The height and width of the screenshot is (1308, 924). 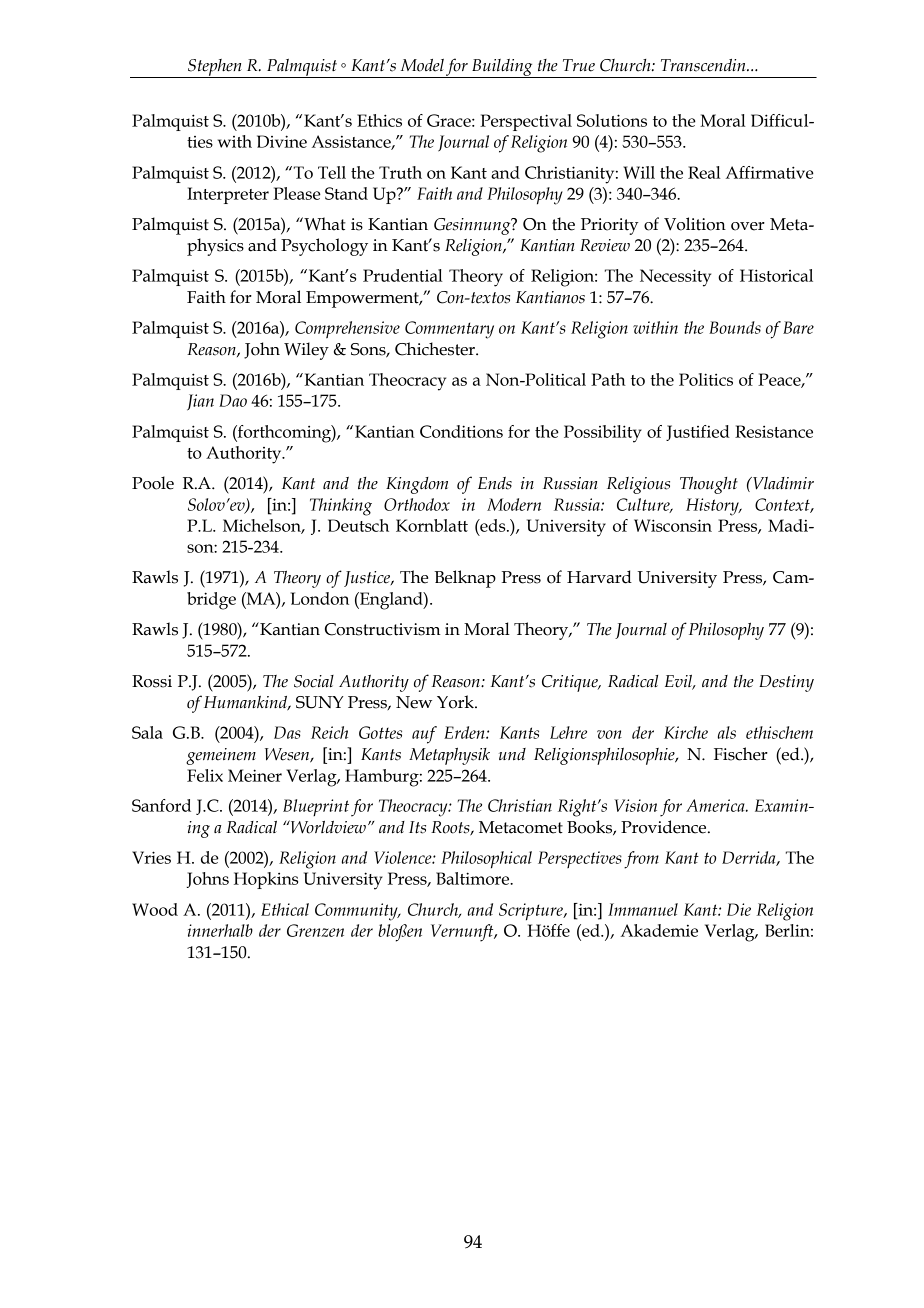 What do you see at coordinates (739, 909) in the screenshot?
I see `Die` at bounding box center [739, 909].
